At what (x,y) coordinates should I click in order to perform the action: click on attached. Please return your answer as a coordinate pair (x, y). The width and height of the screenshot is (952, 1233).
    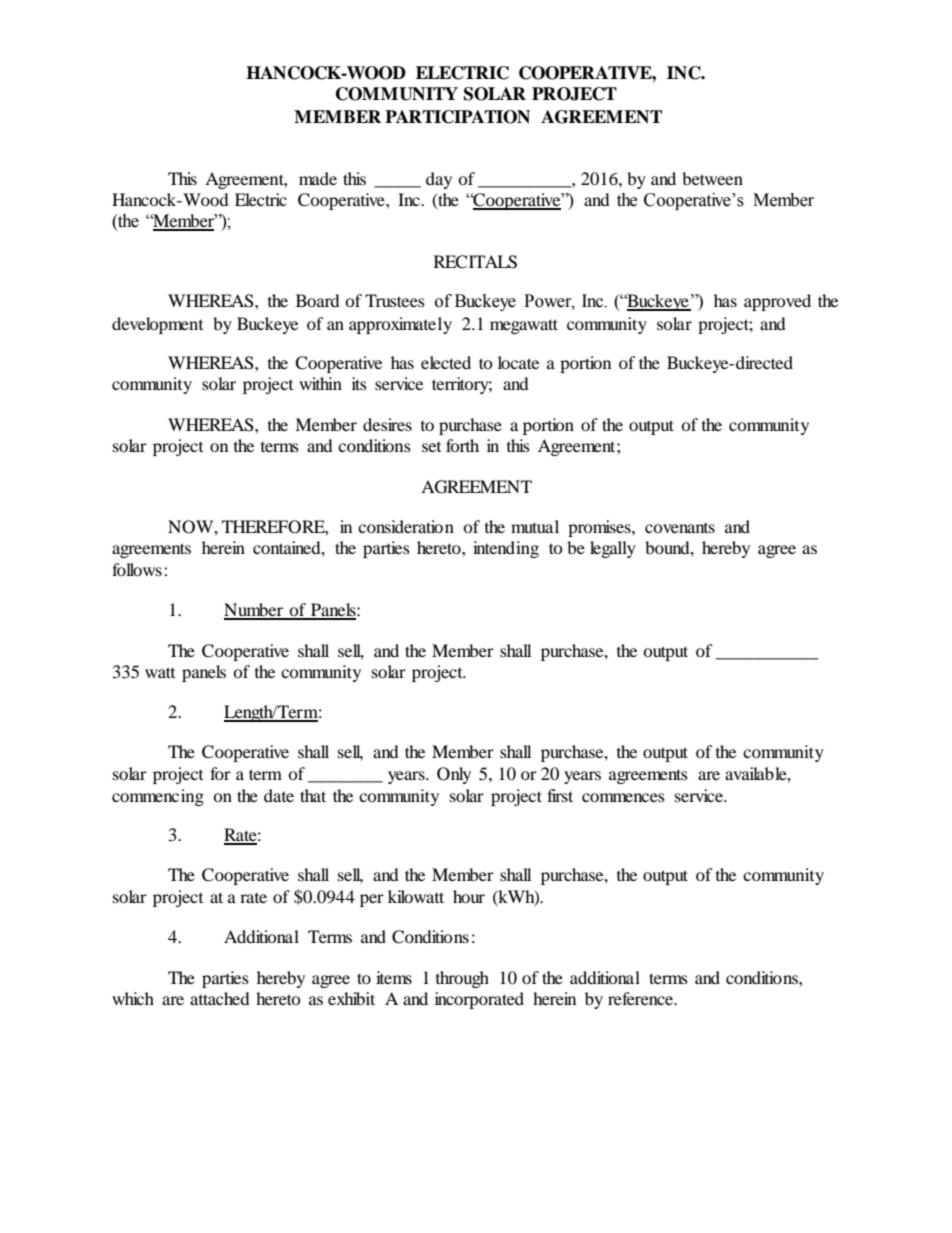
    Looking at the image, I should click on (220, 998).
